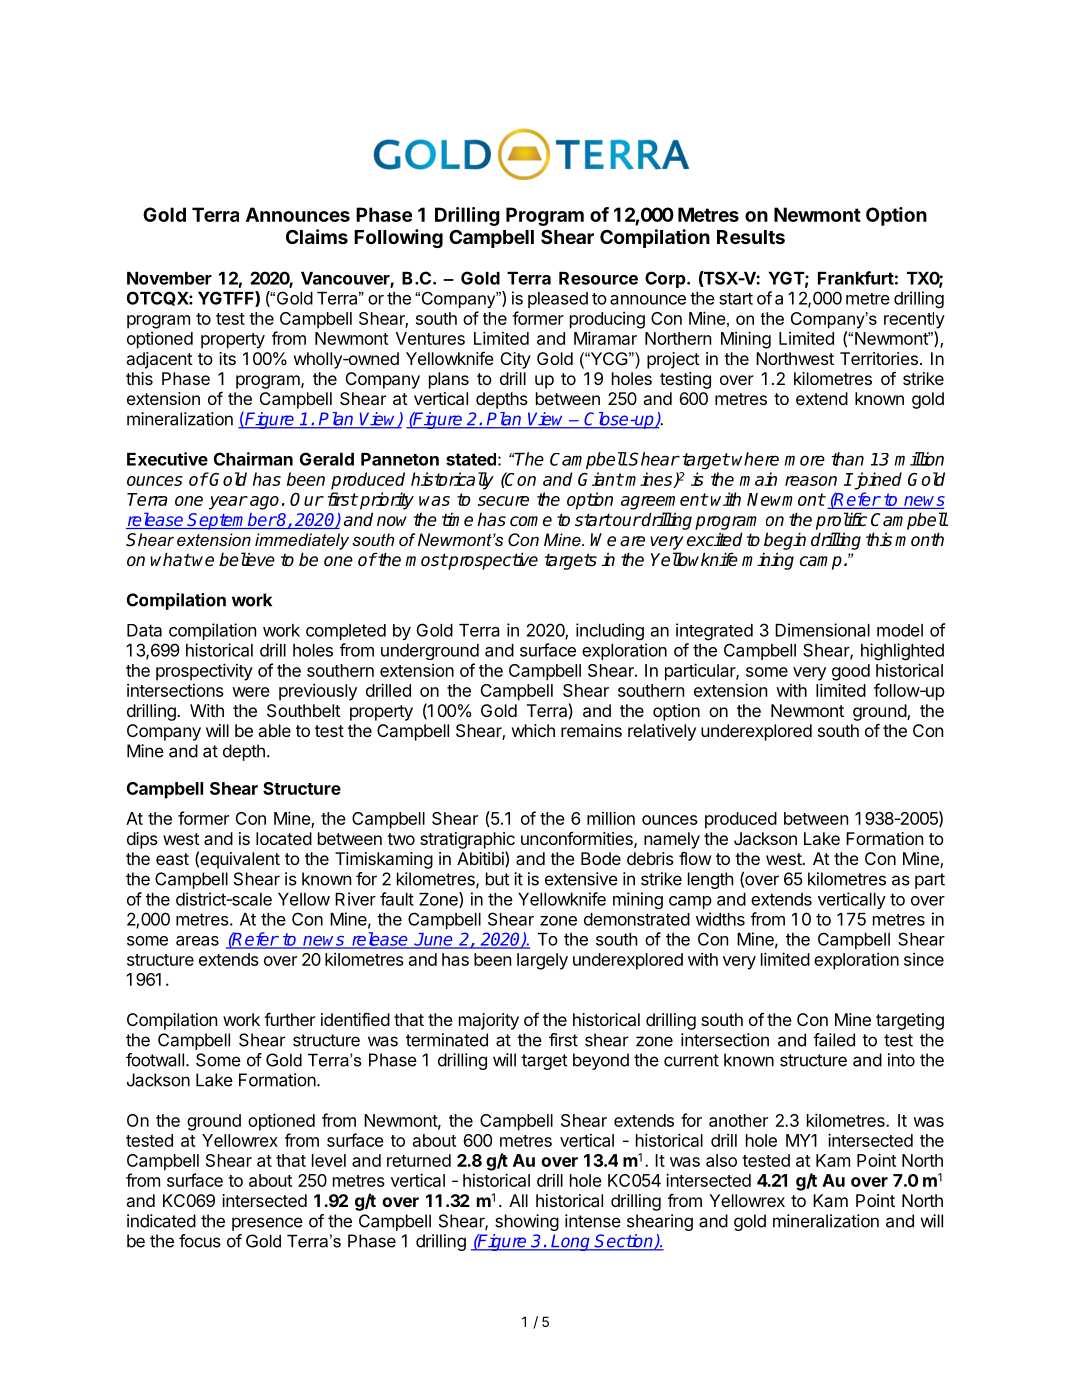 This screenshot has height=1385, width=1070. What do you see at coordinates (533, 730) in the screenshot?
I see `which` at bounding box center [533, 730].
